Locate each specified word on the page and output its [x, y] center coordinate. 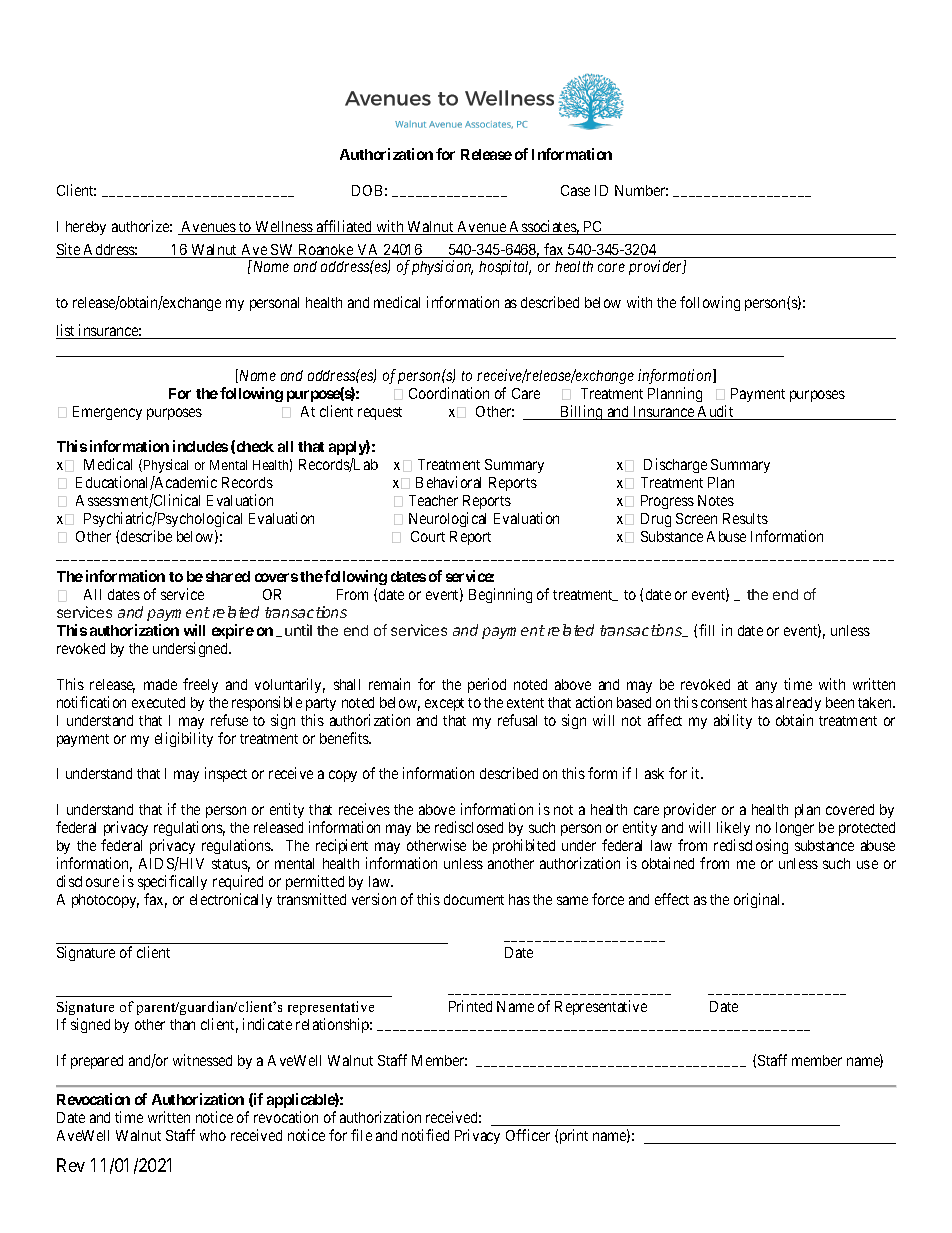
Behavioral [448, 482]
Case [575, 190]
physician [442, 267]
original [759, 900]
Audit [716, 412]
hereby [86, 228]
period [487, 685]
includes [200, 446]
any [766, 687]
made [160, 684]
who [213, 1135]
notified [425, 1135]
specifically [172, 882]
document [474, 899]
